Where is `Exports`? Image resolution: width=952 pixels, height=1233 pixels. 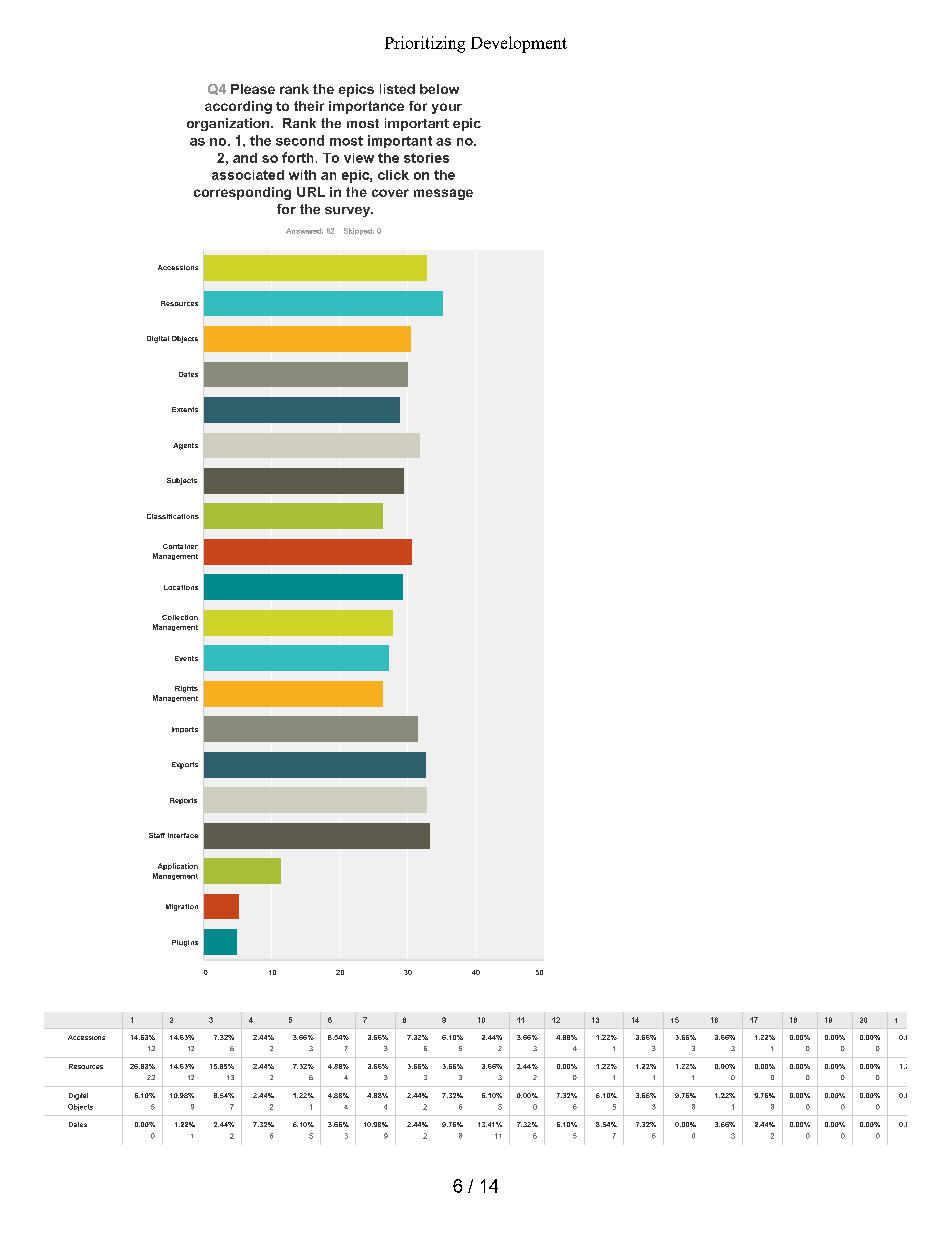 Exports is located at coordinates (185, 765).
